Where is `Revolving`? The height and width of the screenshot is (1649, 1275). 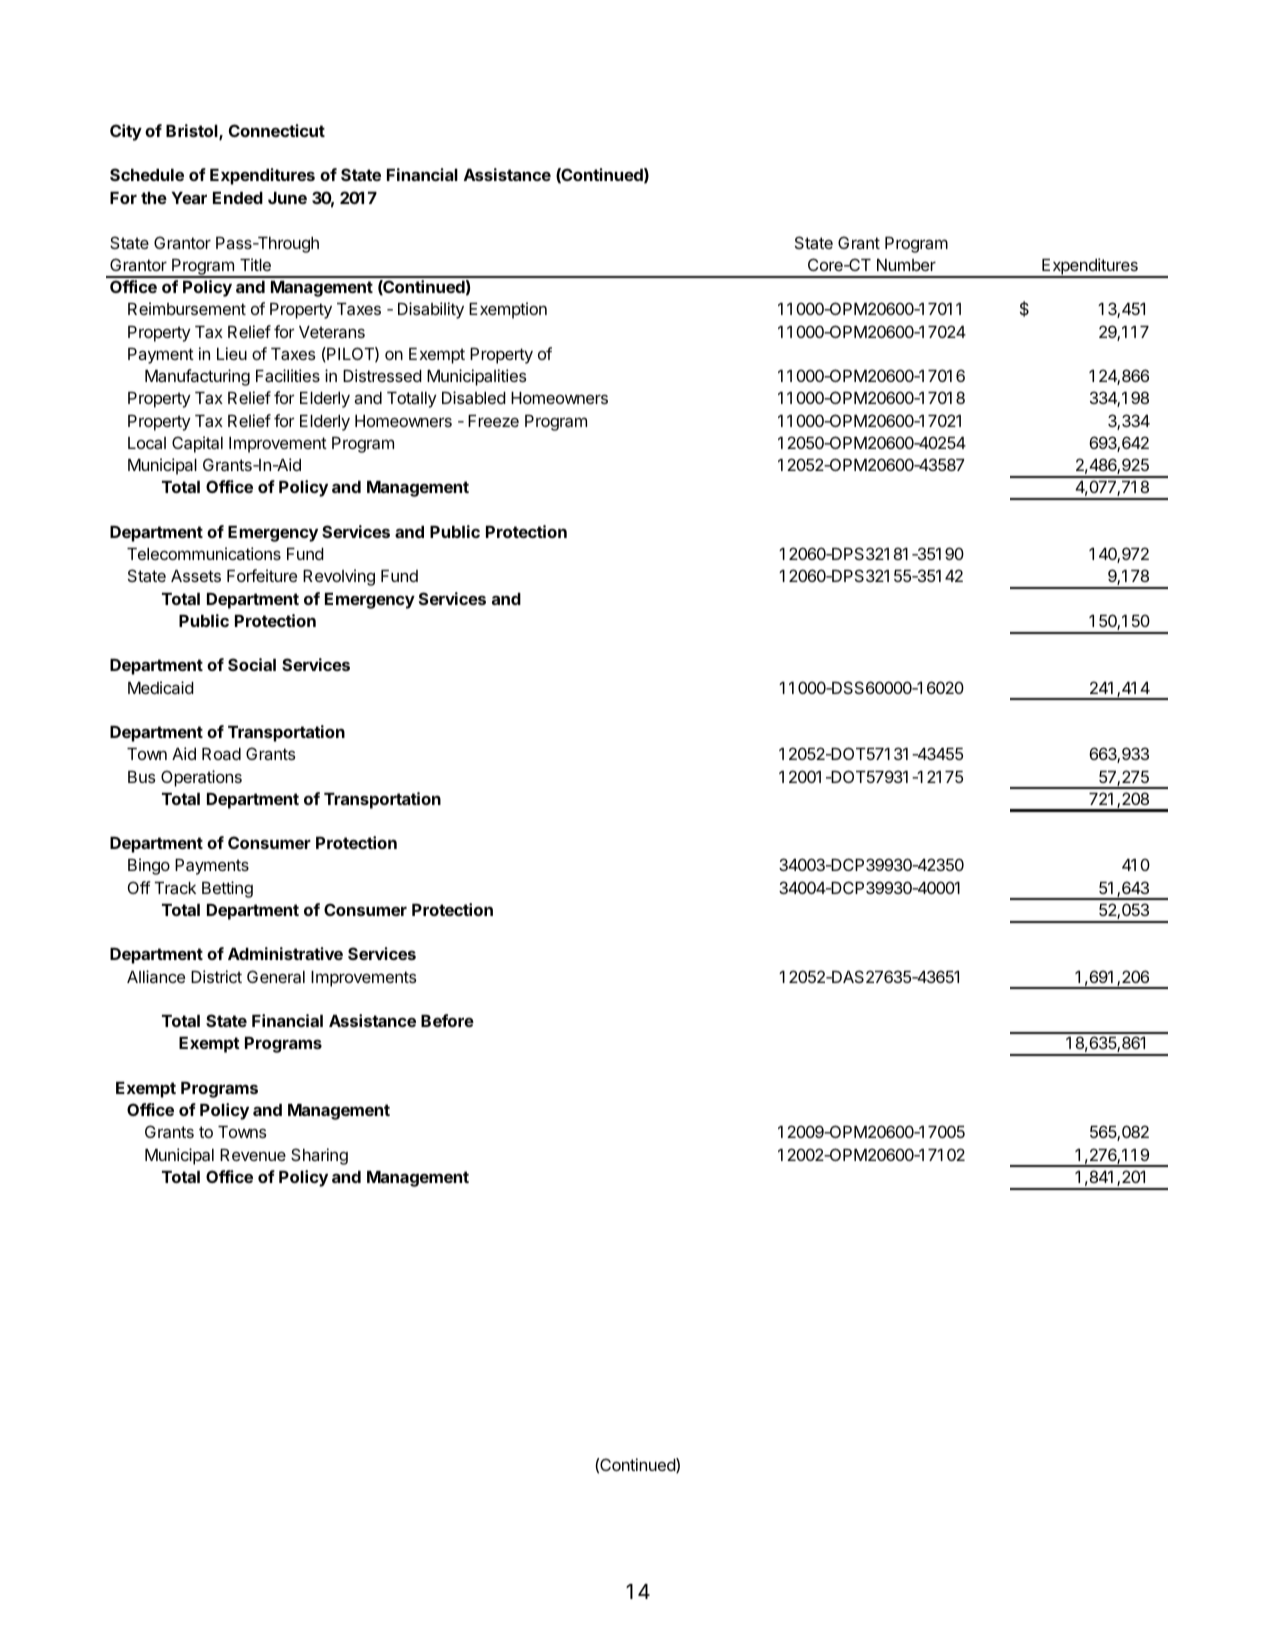
Revolving is located at coordinates (339, 577).
